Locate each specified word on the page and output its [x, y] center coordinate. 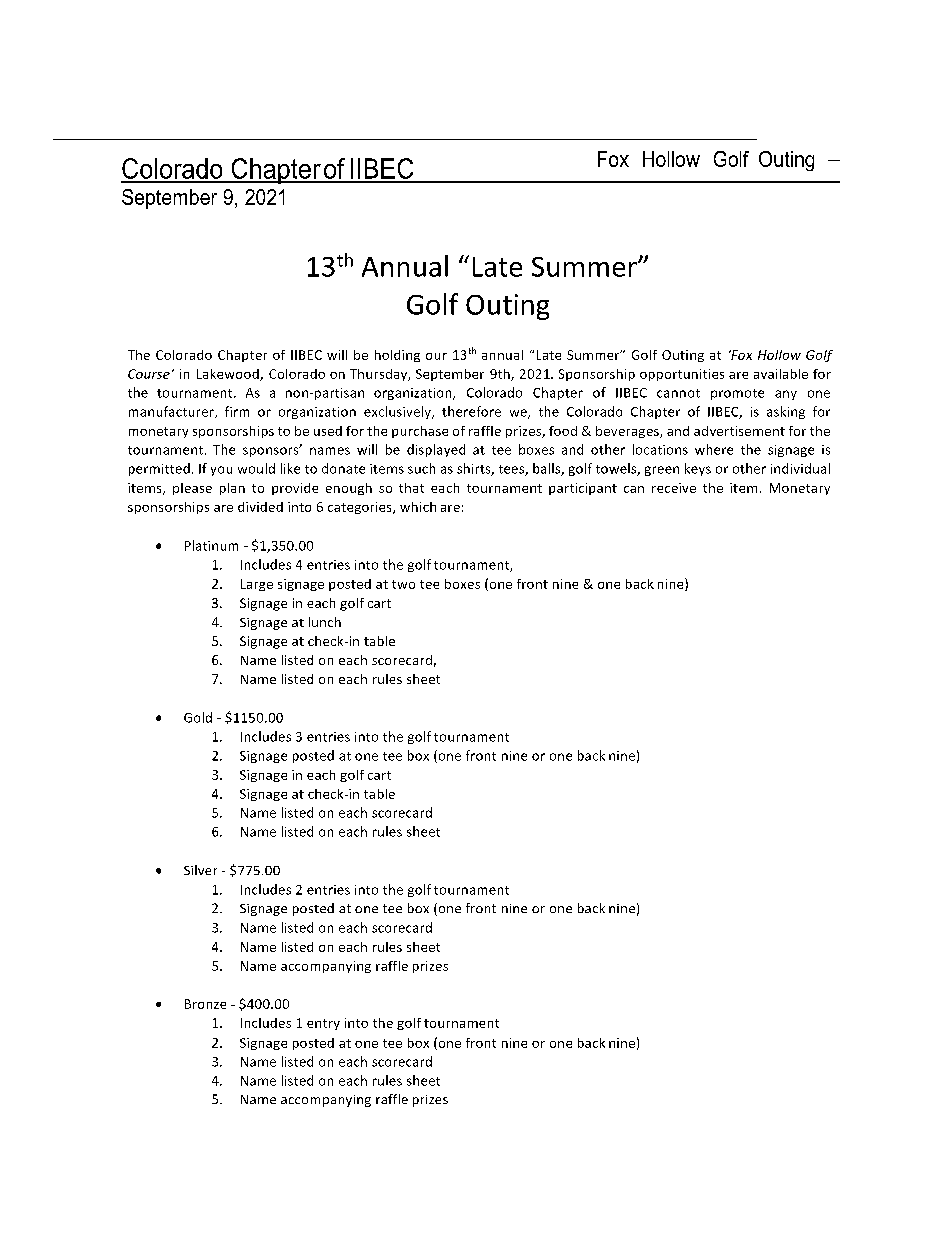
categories [361, 508]
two [403, 584]
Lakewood [229, 375]
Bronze [205, 1004]
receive [674, 488]
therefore [471, 411]
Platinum [211, 545]
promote [737, 394]
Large [257, 585]
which [418, 507]
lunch [325, 622]
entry [323, 1024]
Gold [198, 717]
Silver [200, 870]
